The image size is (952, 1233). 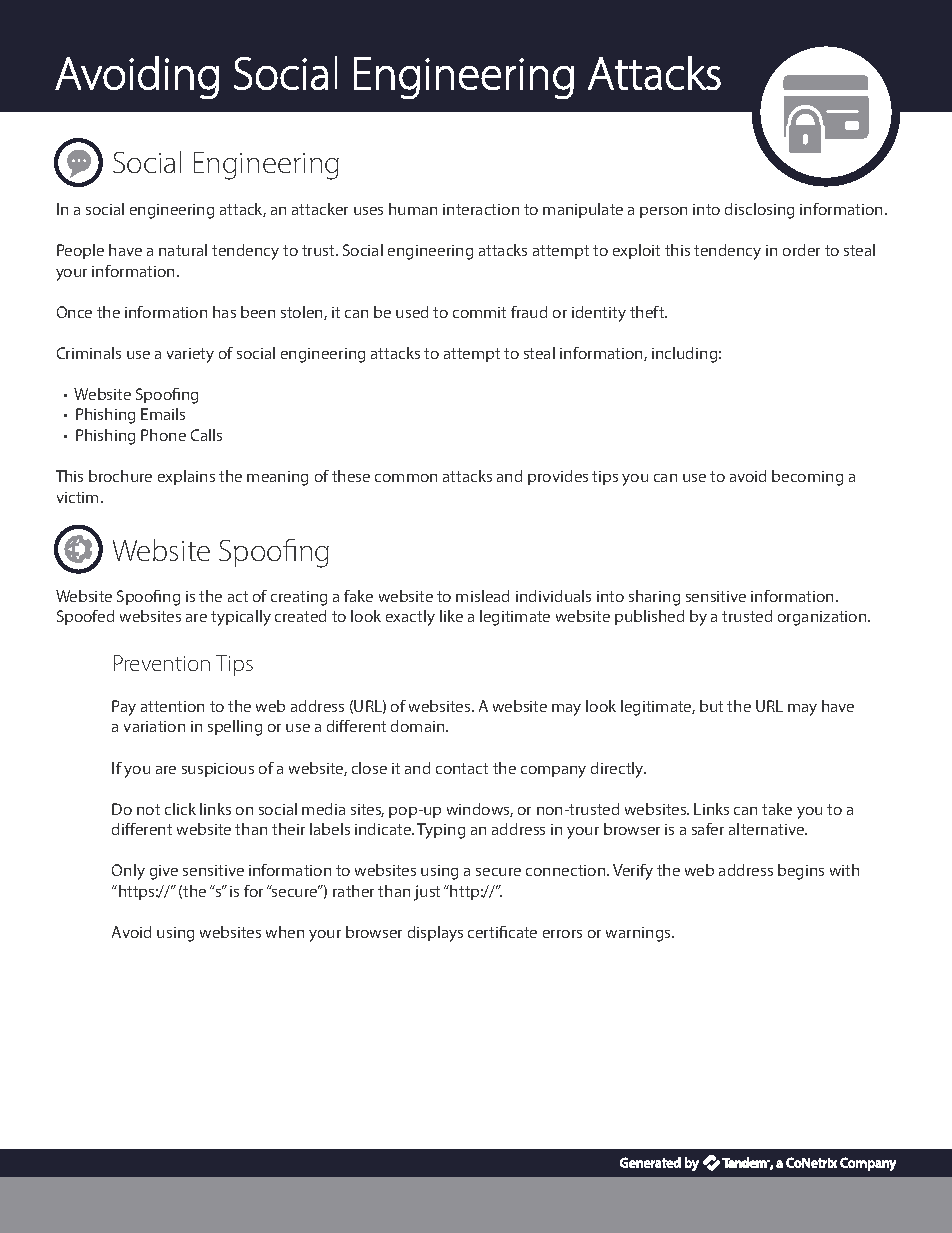 I want to click on natural, so click(x=183, y=250).
